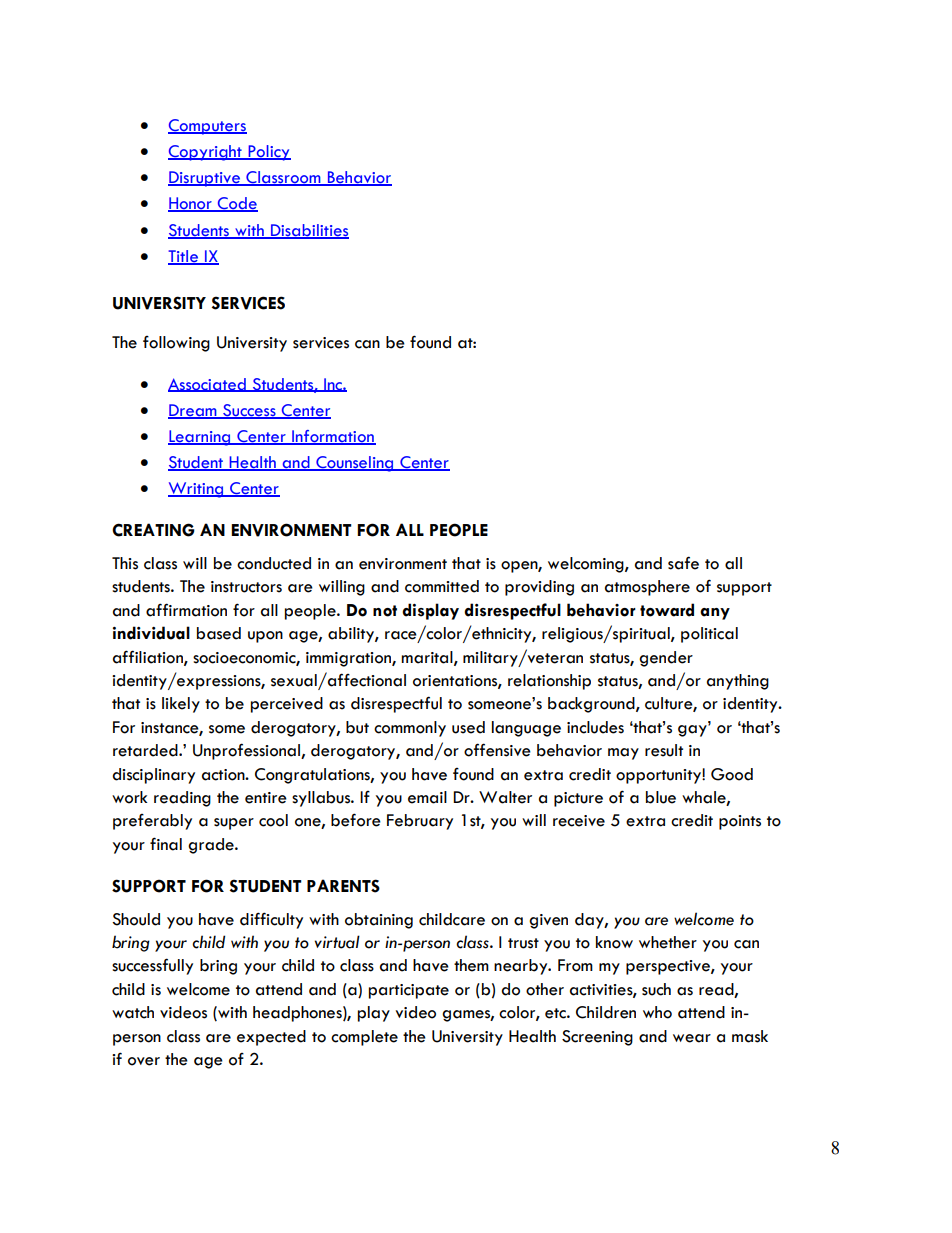  I want to click on participate, so click(409, 991).
